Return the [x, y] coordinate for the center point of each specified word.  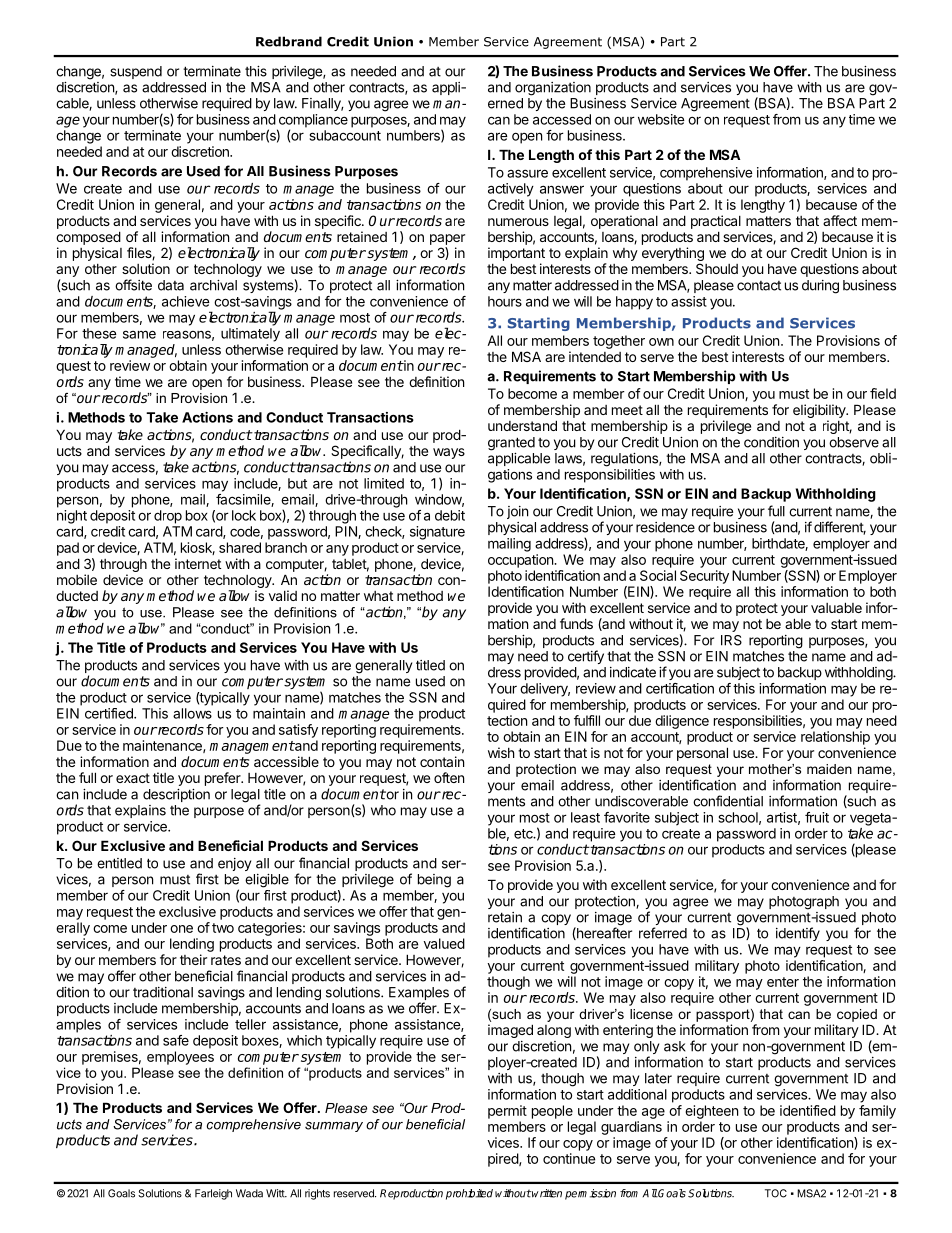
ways [449, 453]
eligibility [820, 412]
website [661, 119]
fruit [817, 817]
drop [168, 517]
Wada [249, 1193]
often [449, 777]
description [176, 795]
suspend [136, 72]
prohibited [469, 1194]
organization [553, 89]
